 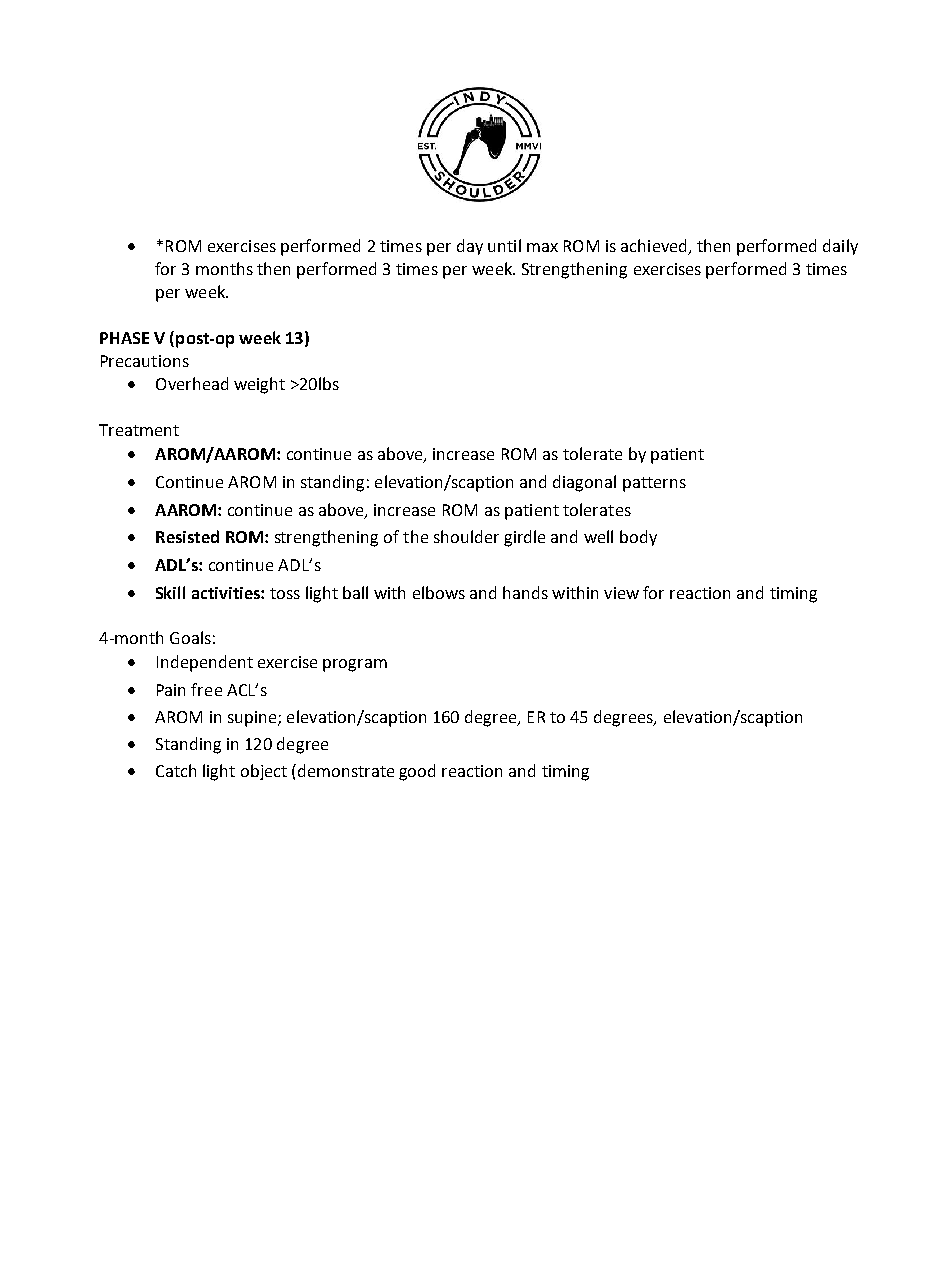 I want to click on hands, so click(x=525, y=592).
